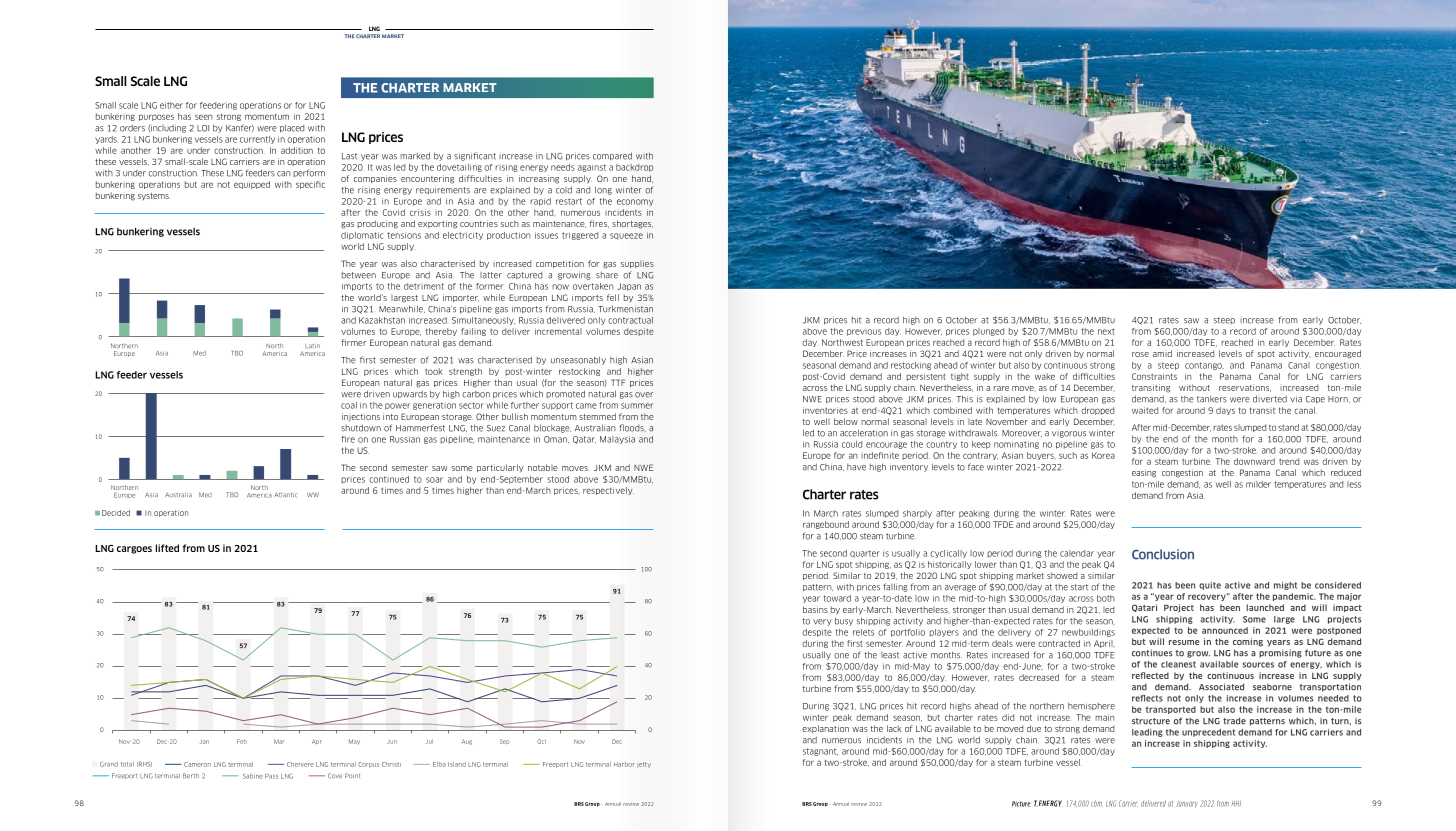 Image resolution: width=1456 pixels, height=831 pixels. What do you see at coordinates (634, 168) in the page?
I see `backdrop` at bounding box center [634, 168].
